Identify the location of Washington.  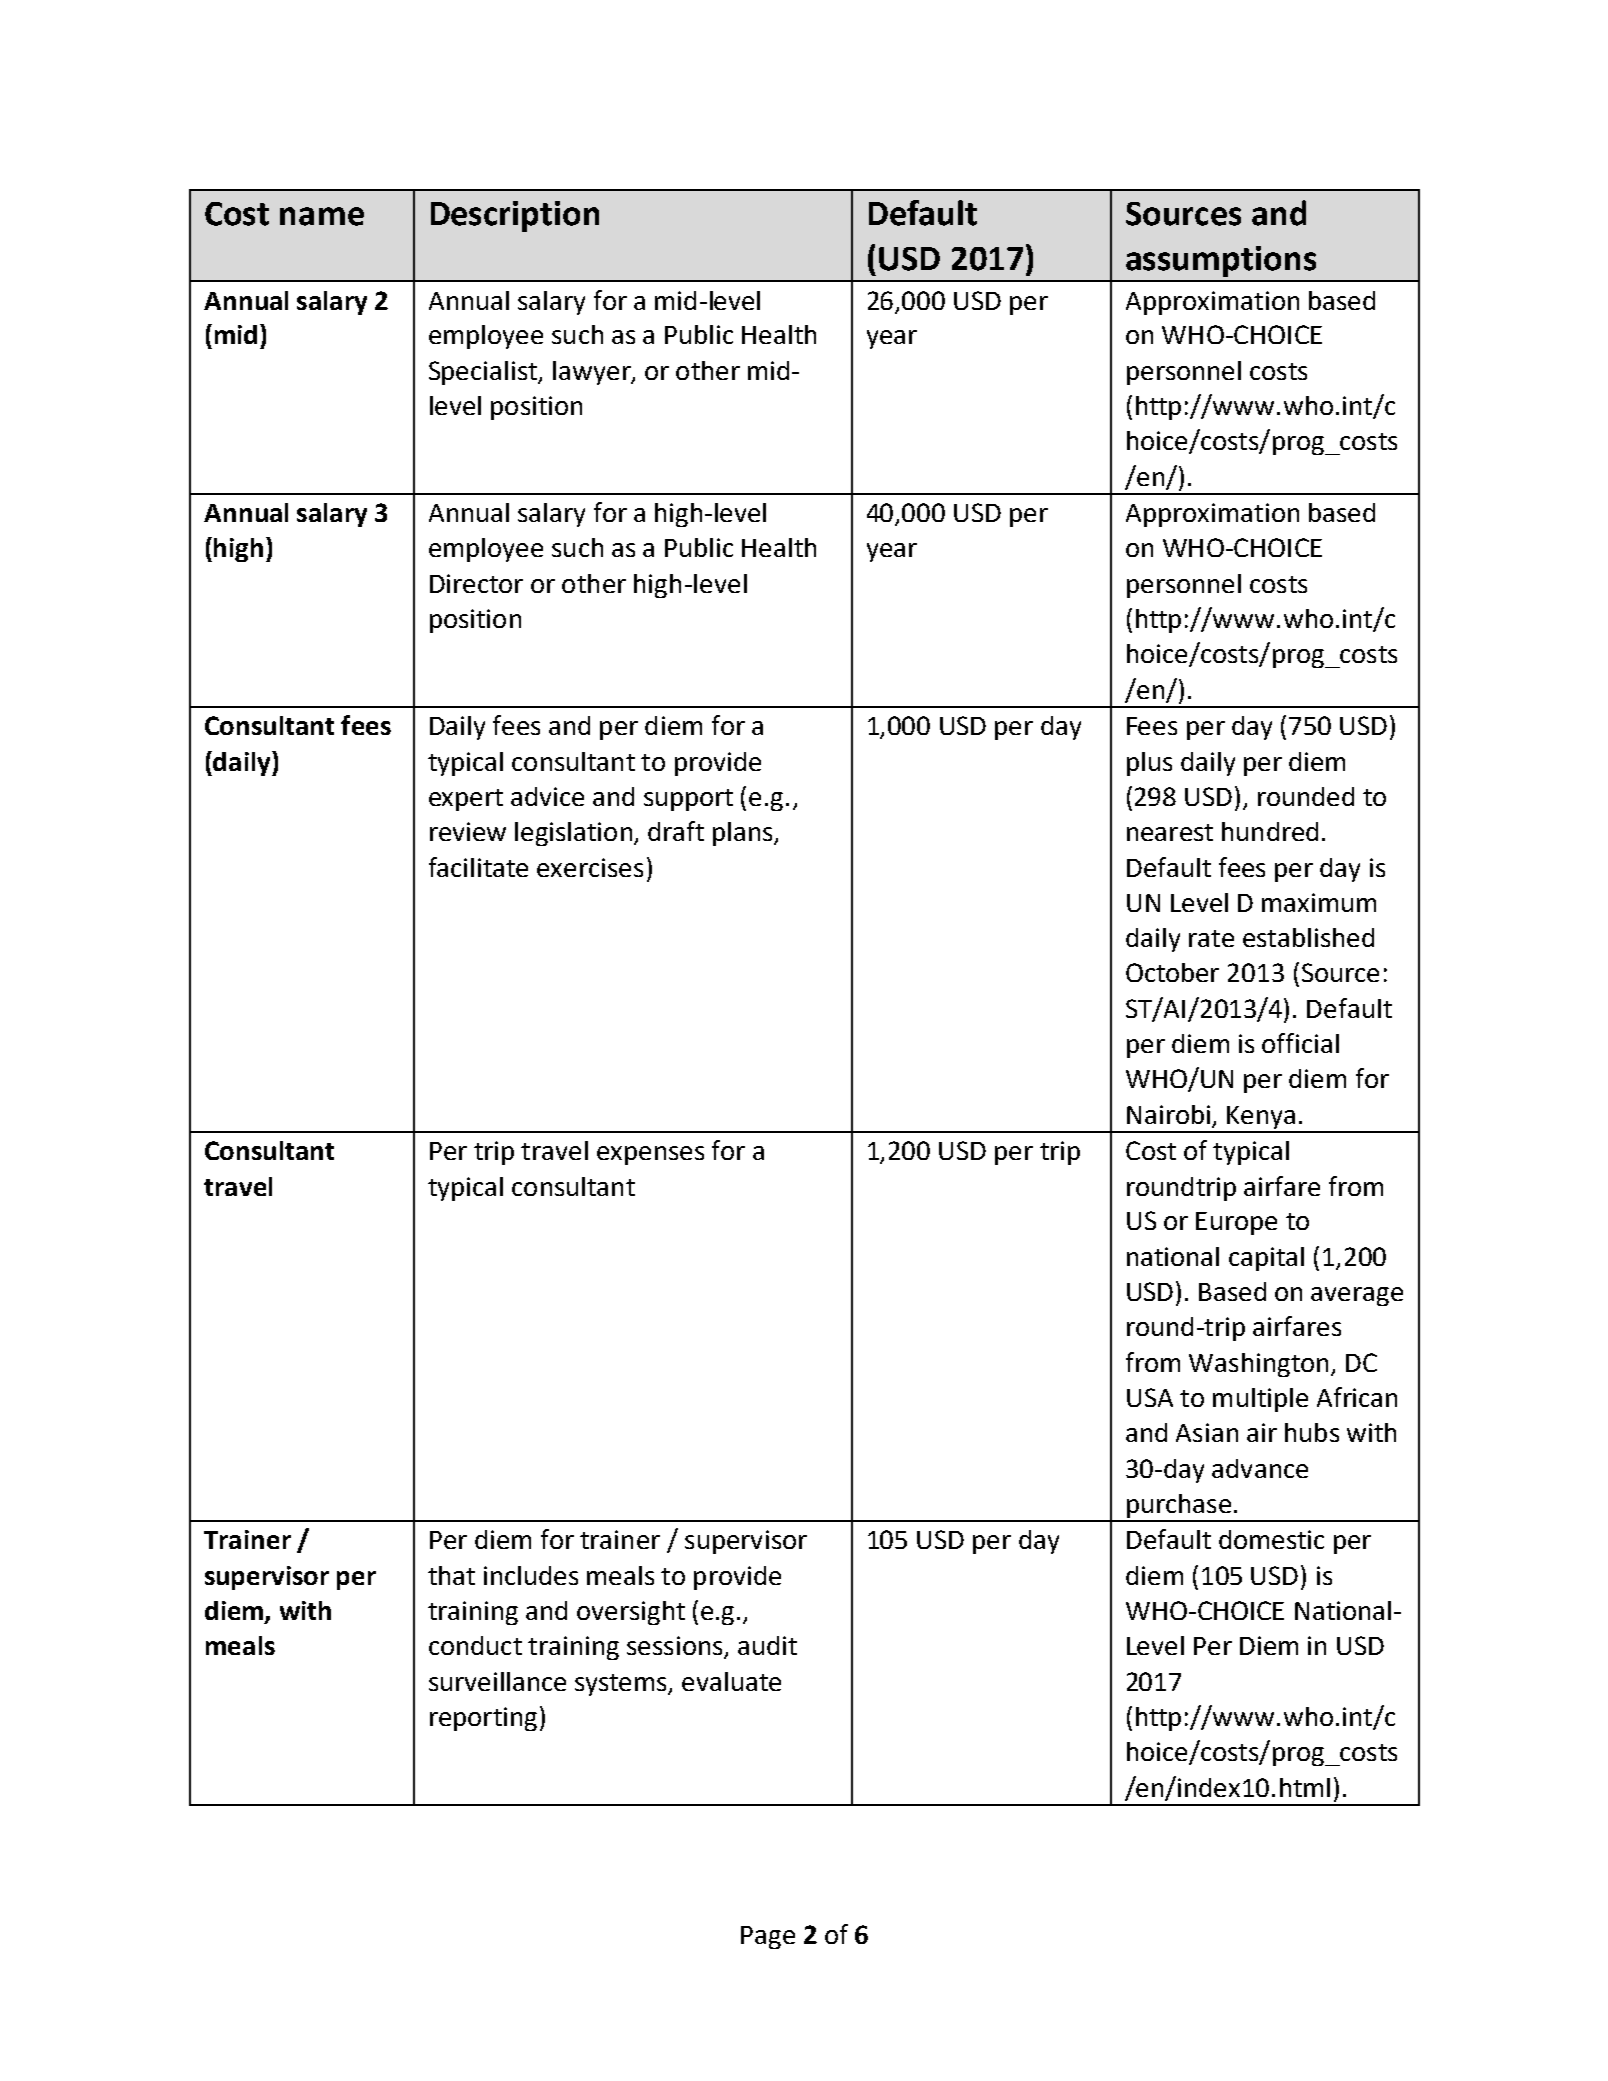
(1258, 1365).
